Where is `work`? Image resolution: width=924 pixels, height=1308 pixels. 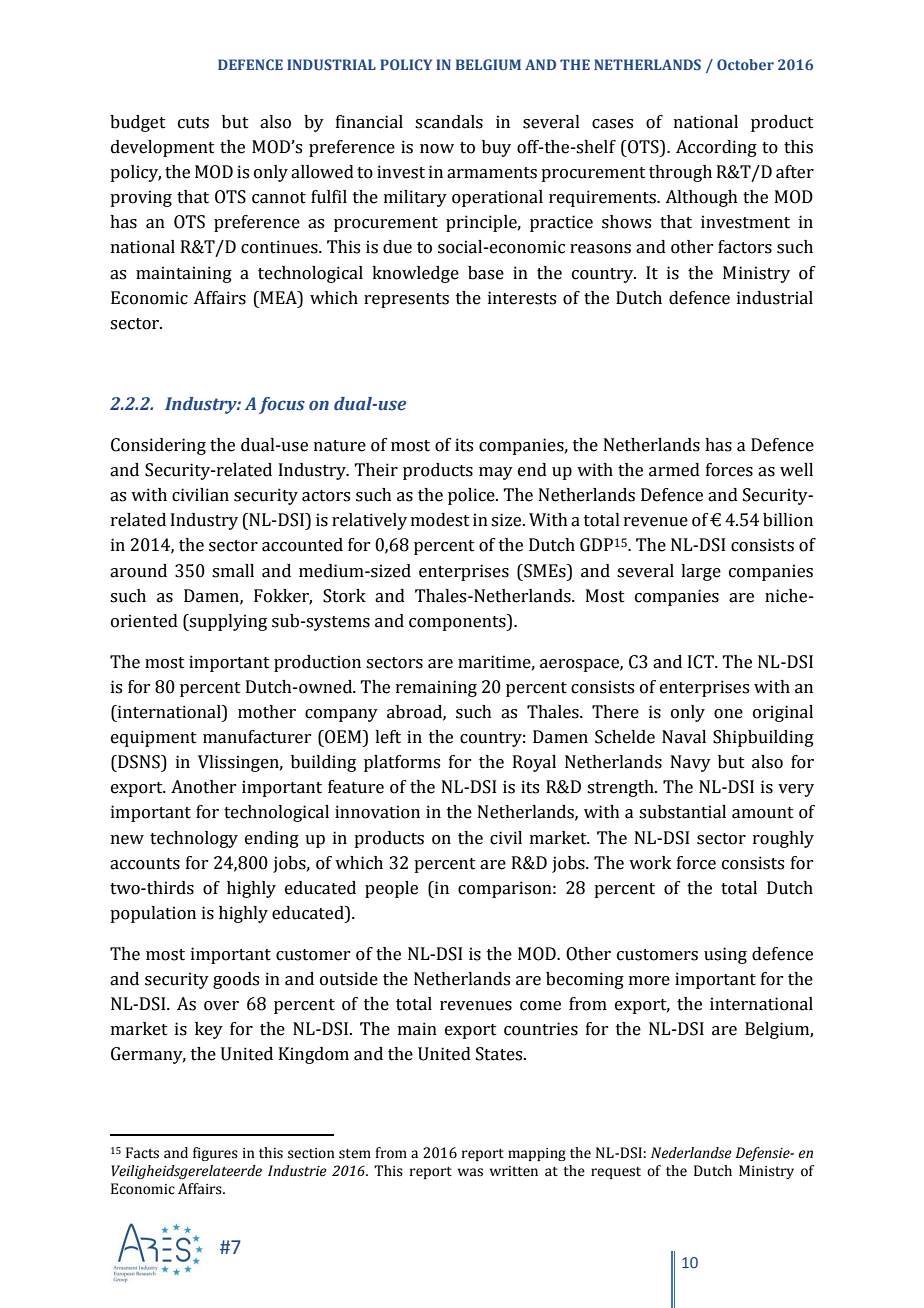 work is located at coordinates (650, 863).
